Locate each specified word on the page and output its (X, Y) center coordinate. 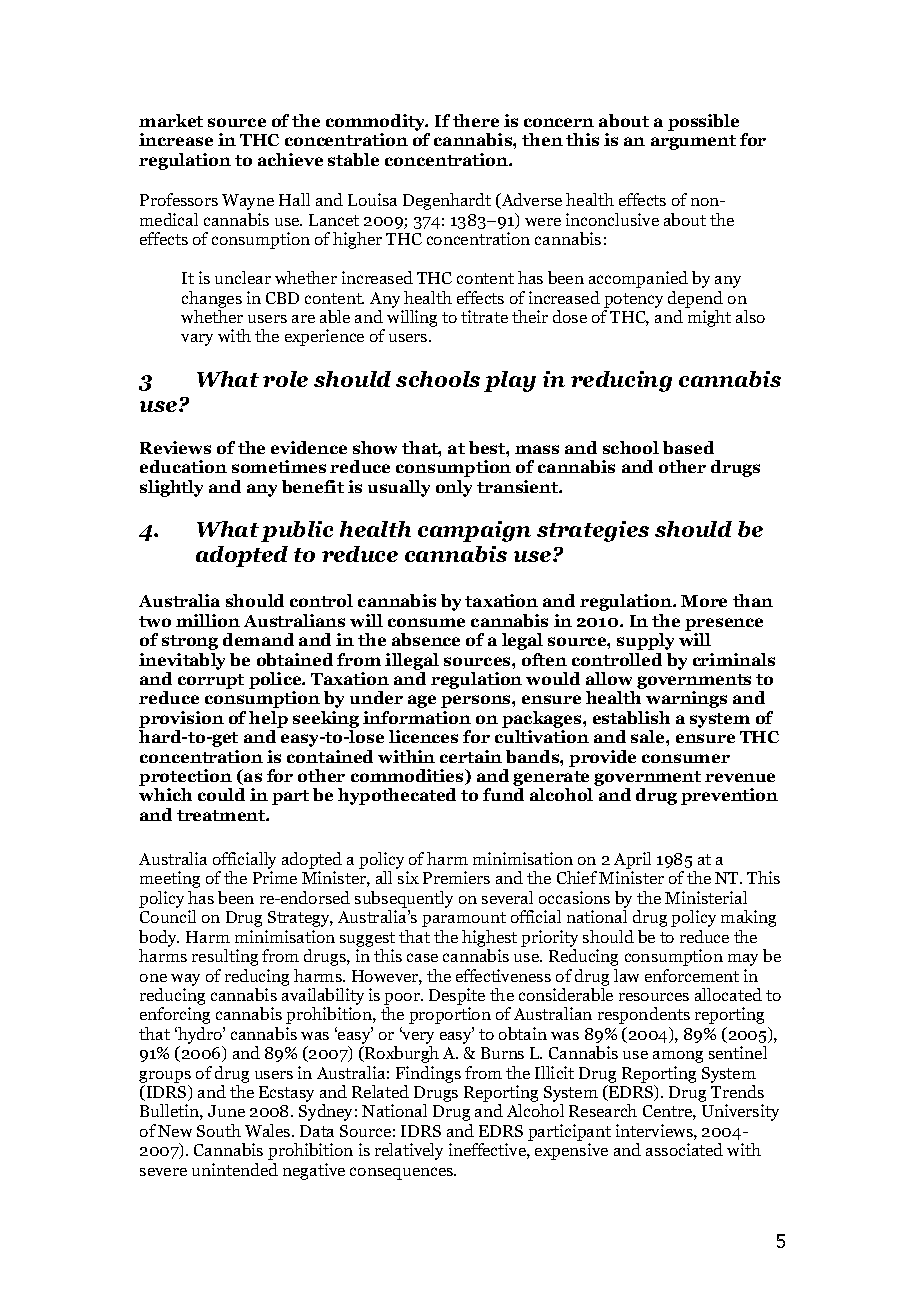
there (476, 120)
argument (693, 142)
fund (503, 794)
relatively (409, 1151)
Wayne (248, 202)
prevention (729, 796)
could (221, 794)
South (219, 1130)
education (183, 466)
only (454, 488)
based (688, 447)
